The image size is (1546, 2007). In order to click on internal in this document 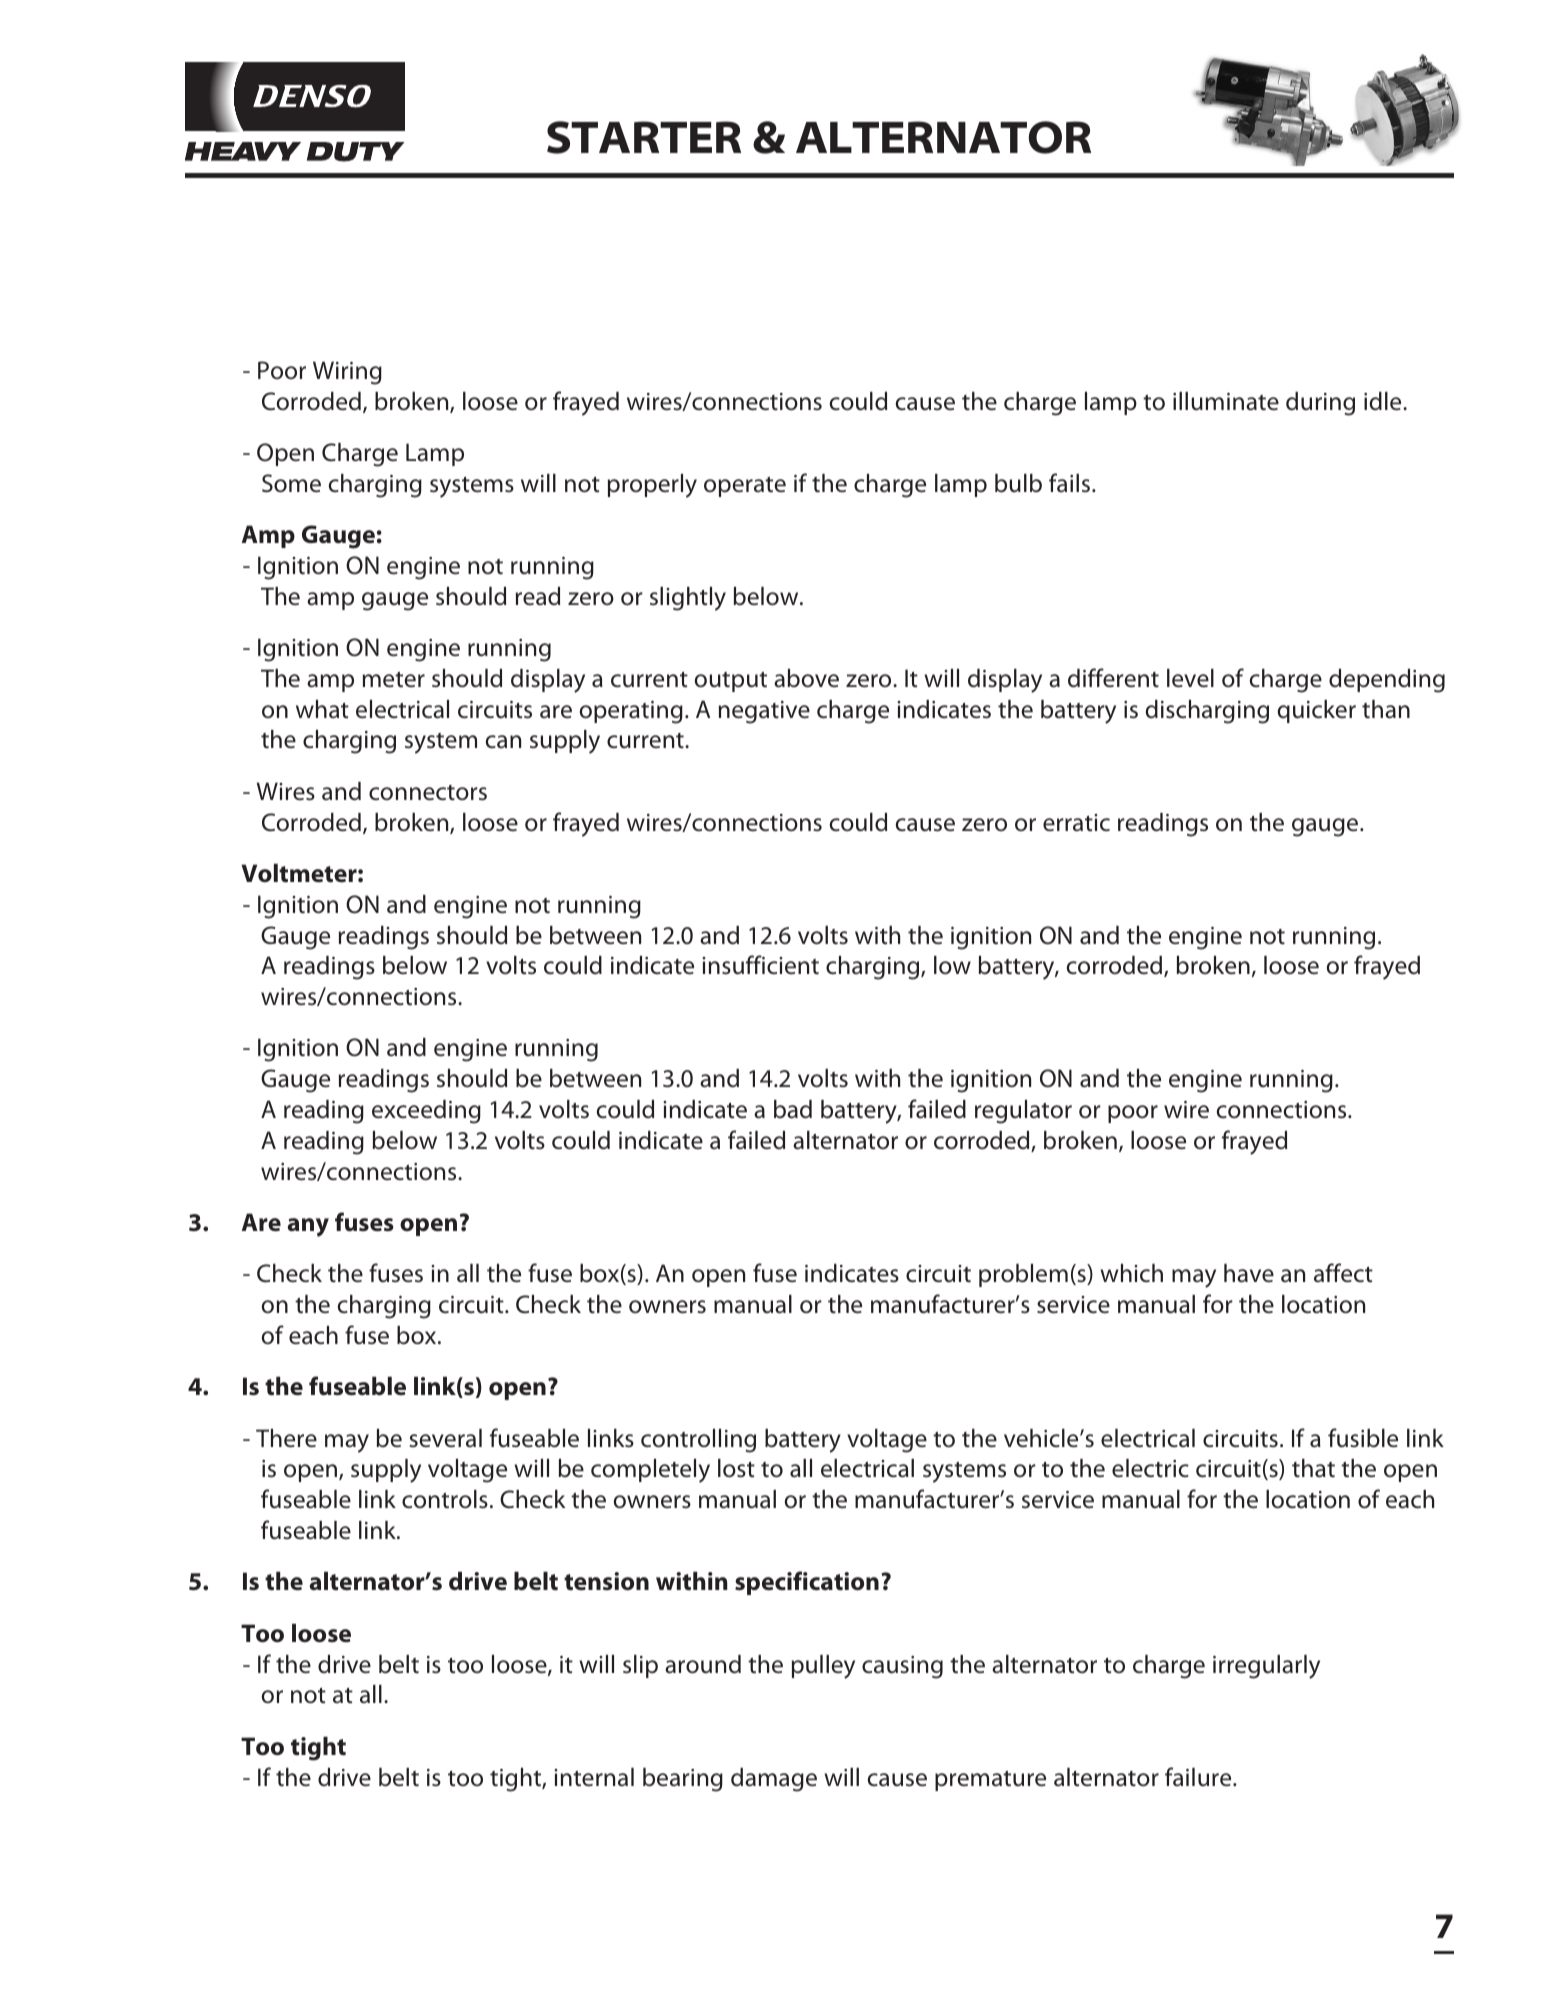, I will do `click(594, 1777)`.
